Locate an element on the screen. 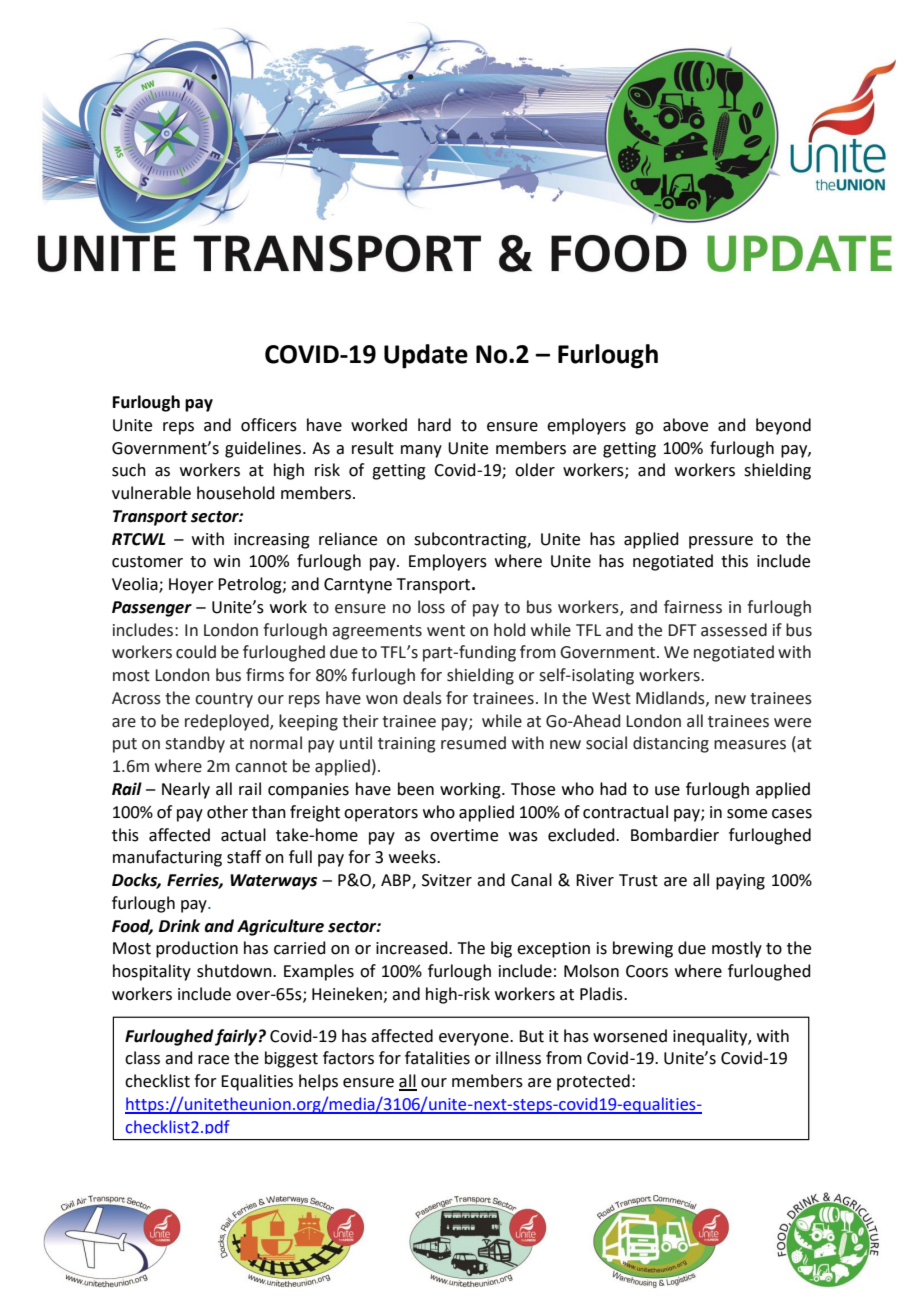  fairness is located at coordinates (693, 607).
